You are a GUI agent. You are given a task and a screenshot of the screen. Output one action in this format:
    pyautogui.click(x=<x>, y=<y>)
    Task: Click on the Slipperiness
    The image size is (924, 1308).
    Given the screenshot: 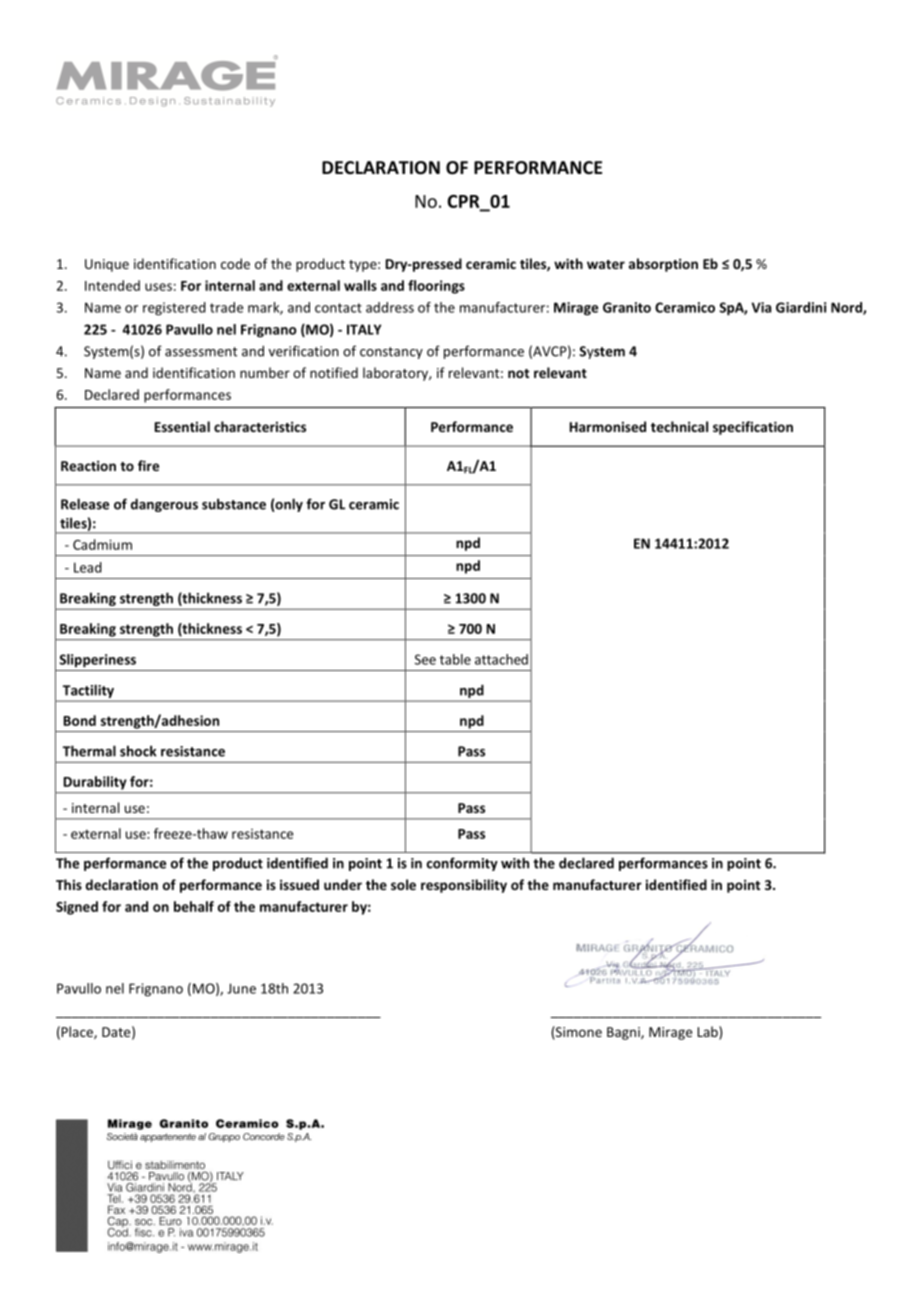 What is the action you would take?
    pyautogui.click(x=97, y=661)
